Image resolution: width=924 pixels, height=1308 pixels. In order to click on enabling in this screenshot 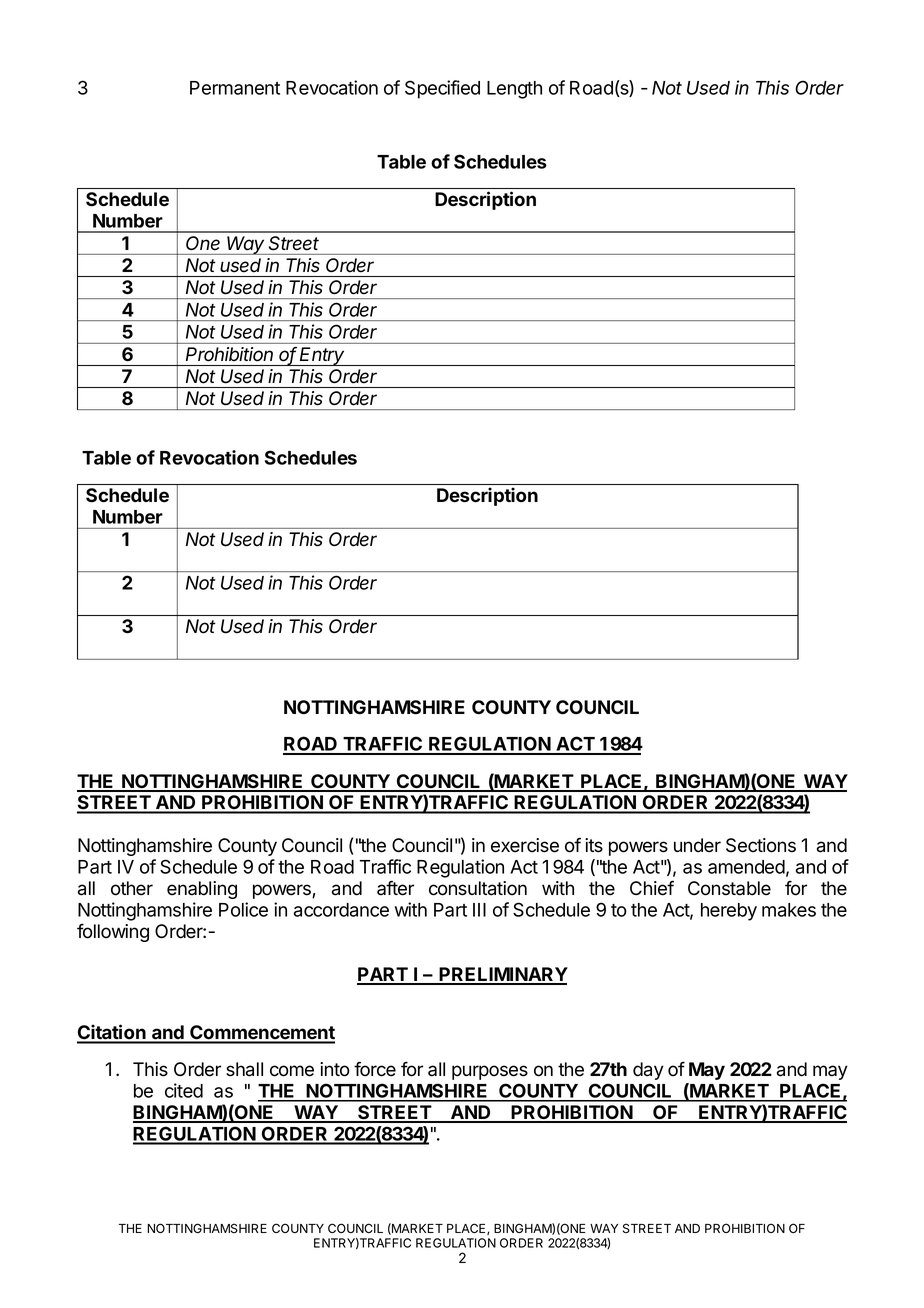, I will do `click(202, 890)`.
